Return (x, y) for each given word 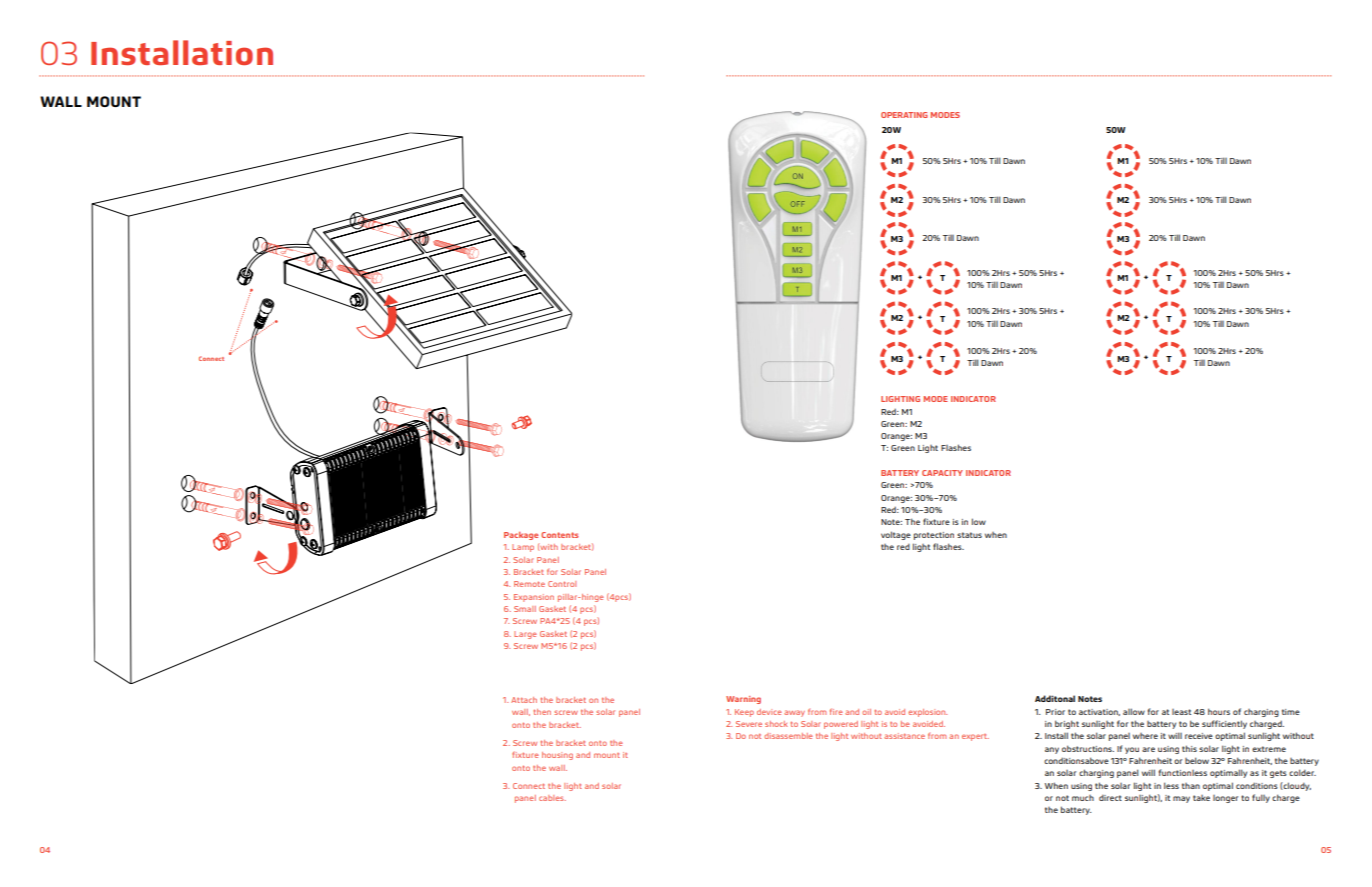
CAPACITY (942, 473)
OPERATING (904, 115)
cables (552, 798)
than (1191, 786)
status (969, 535)
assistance (904, 736)
